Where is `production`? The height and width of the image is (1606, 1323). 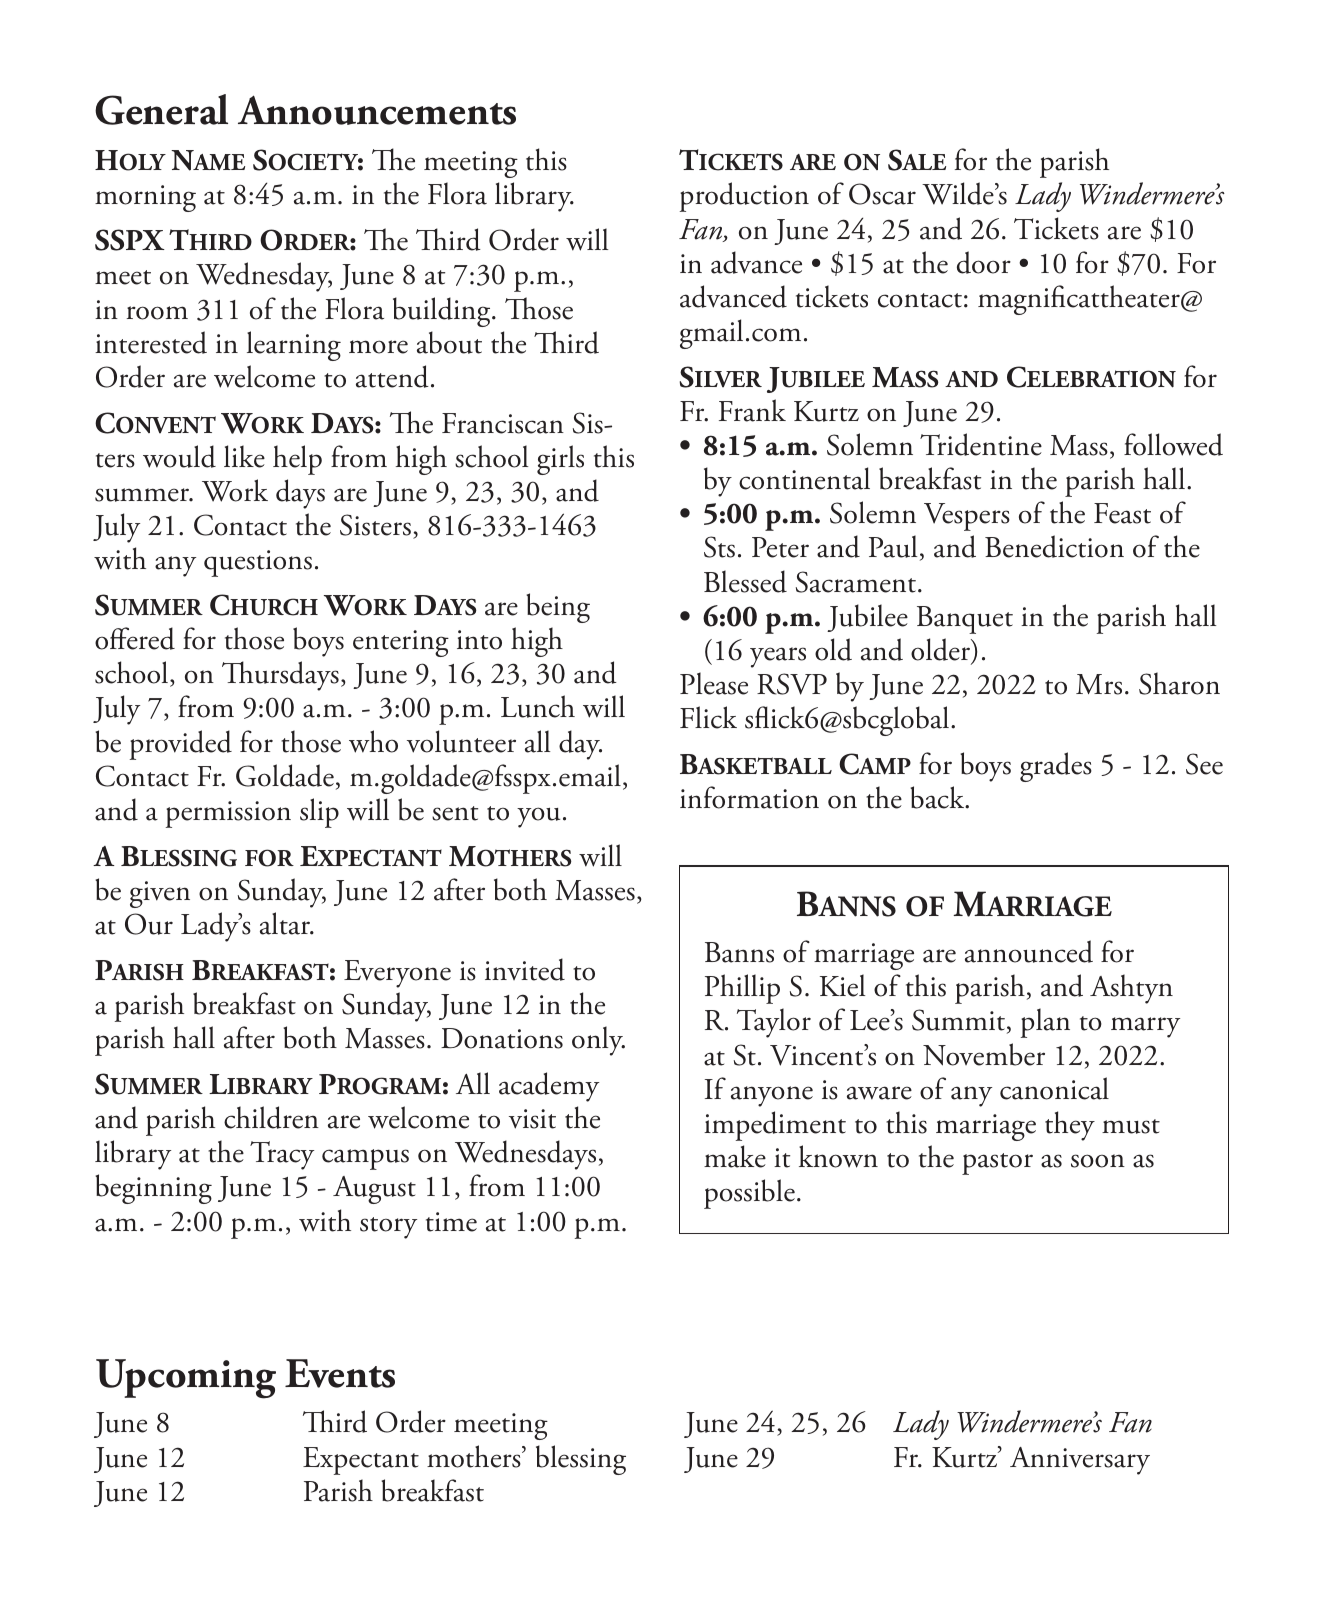 production is located at coordinates (744, 197).
